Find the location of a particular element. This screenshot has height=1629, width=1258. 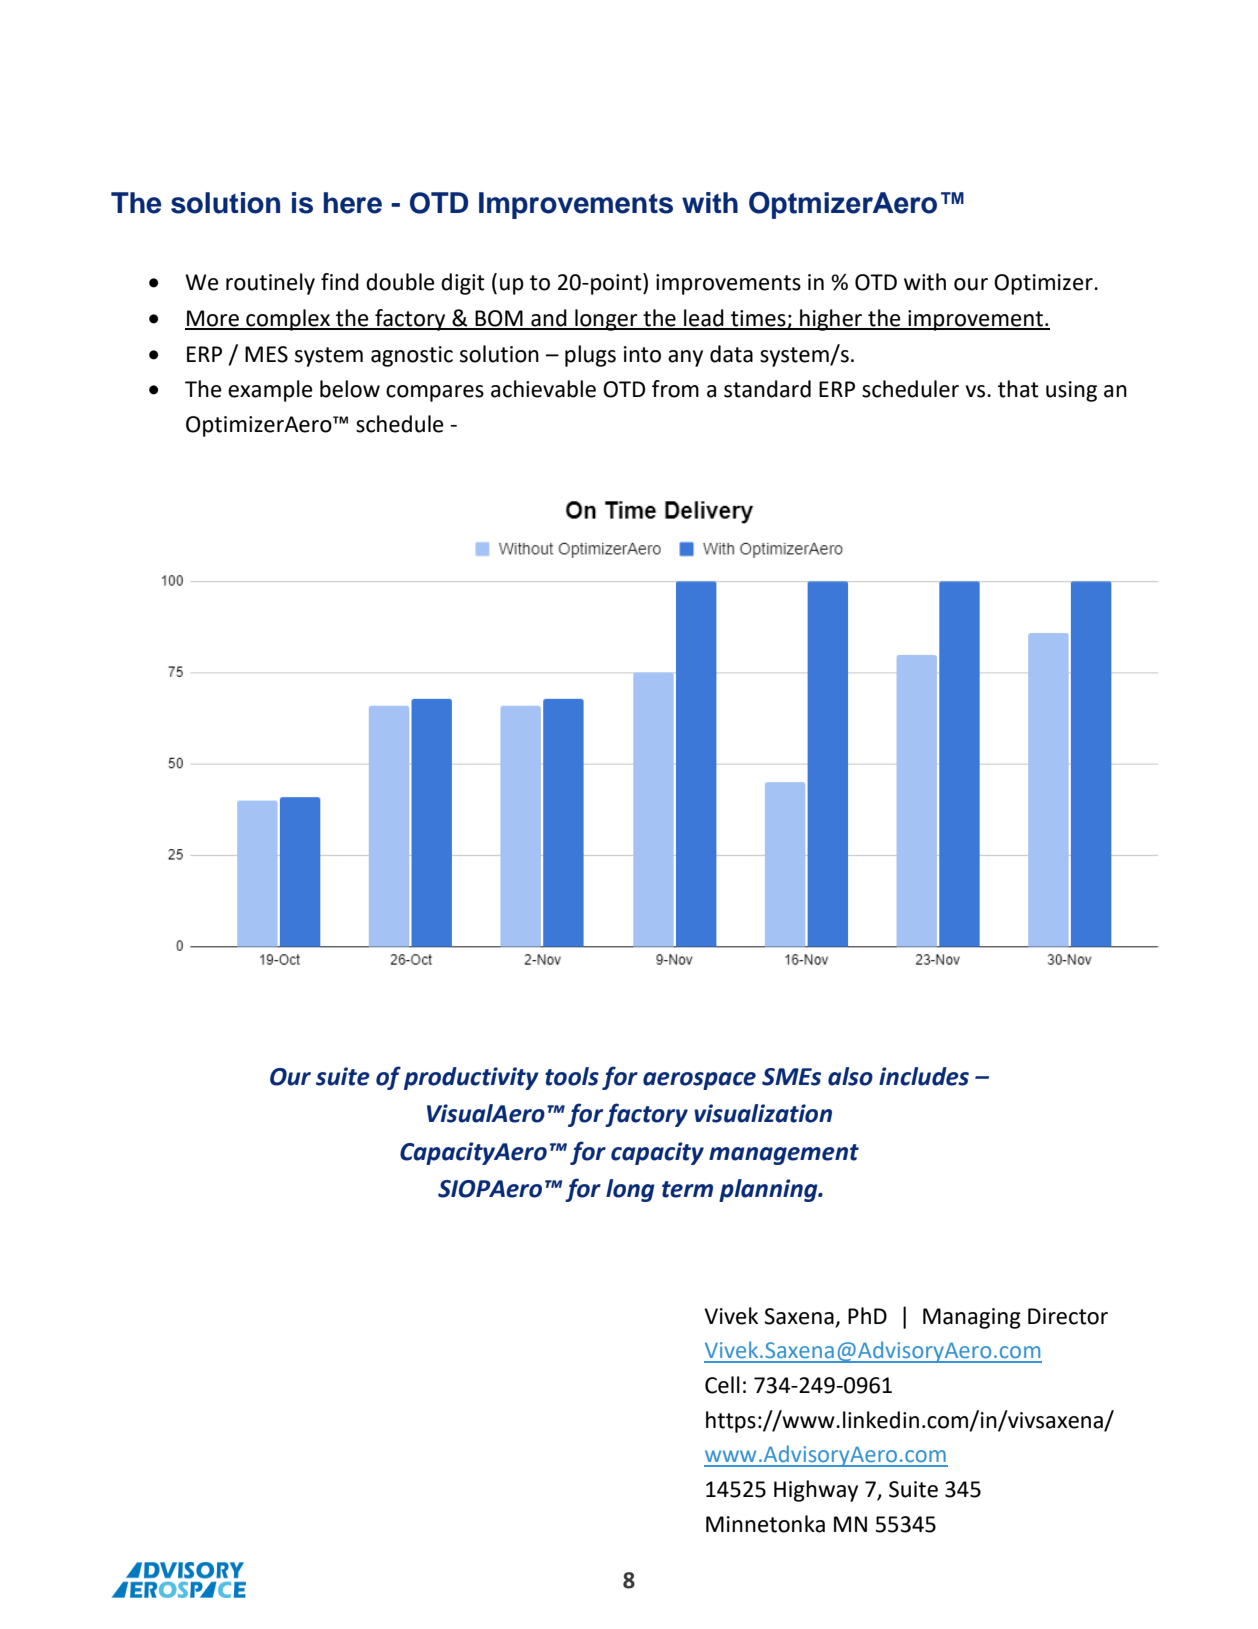

into is located at coordinates (642, 354).
